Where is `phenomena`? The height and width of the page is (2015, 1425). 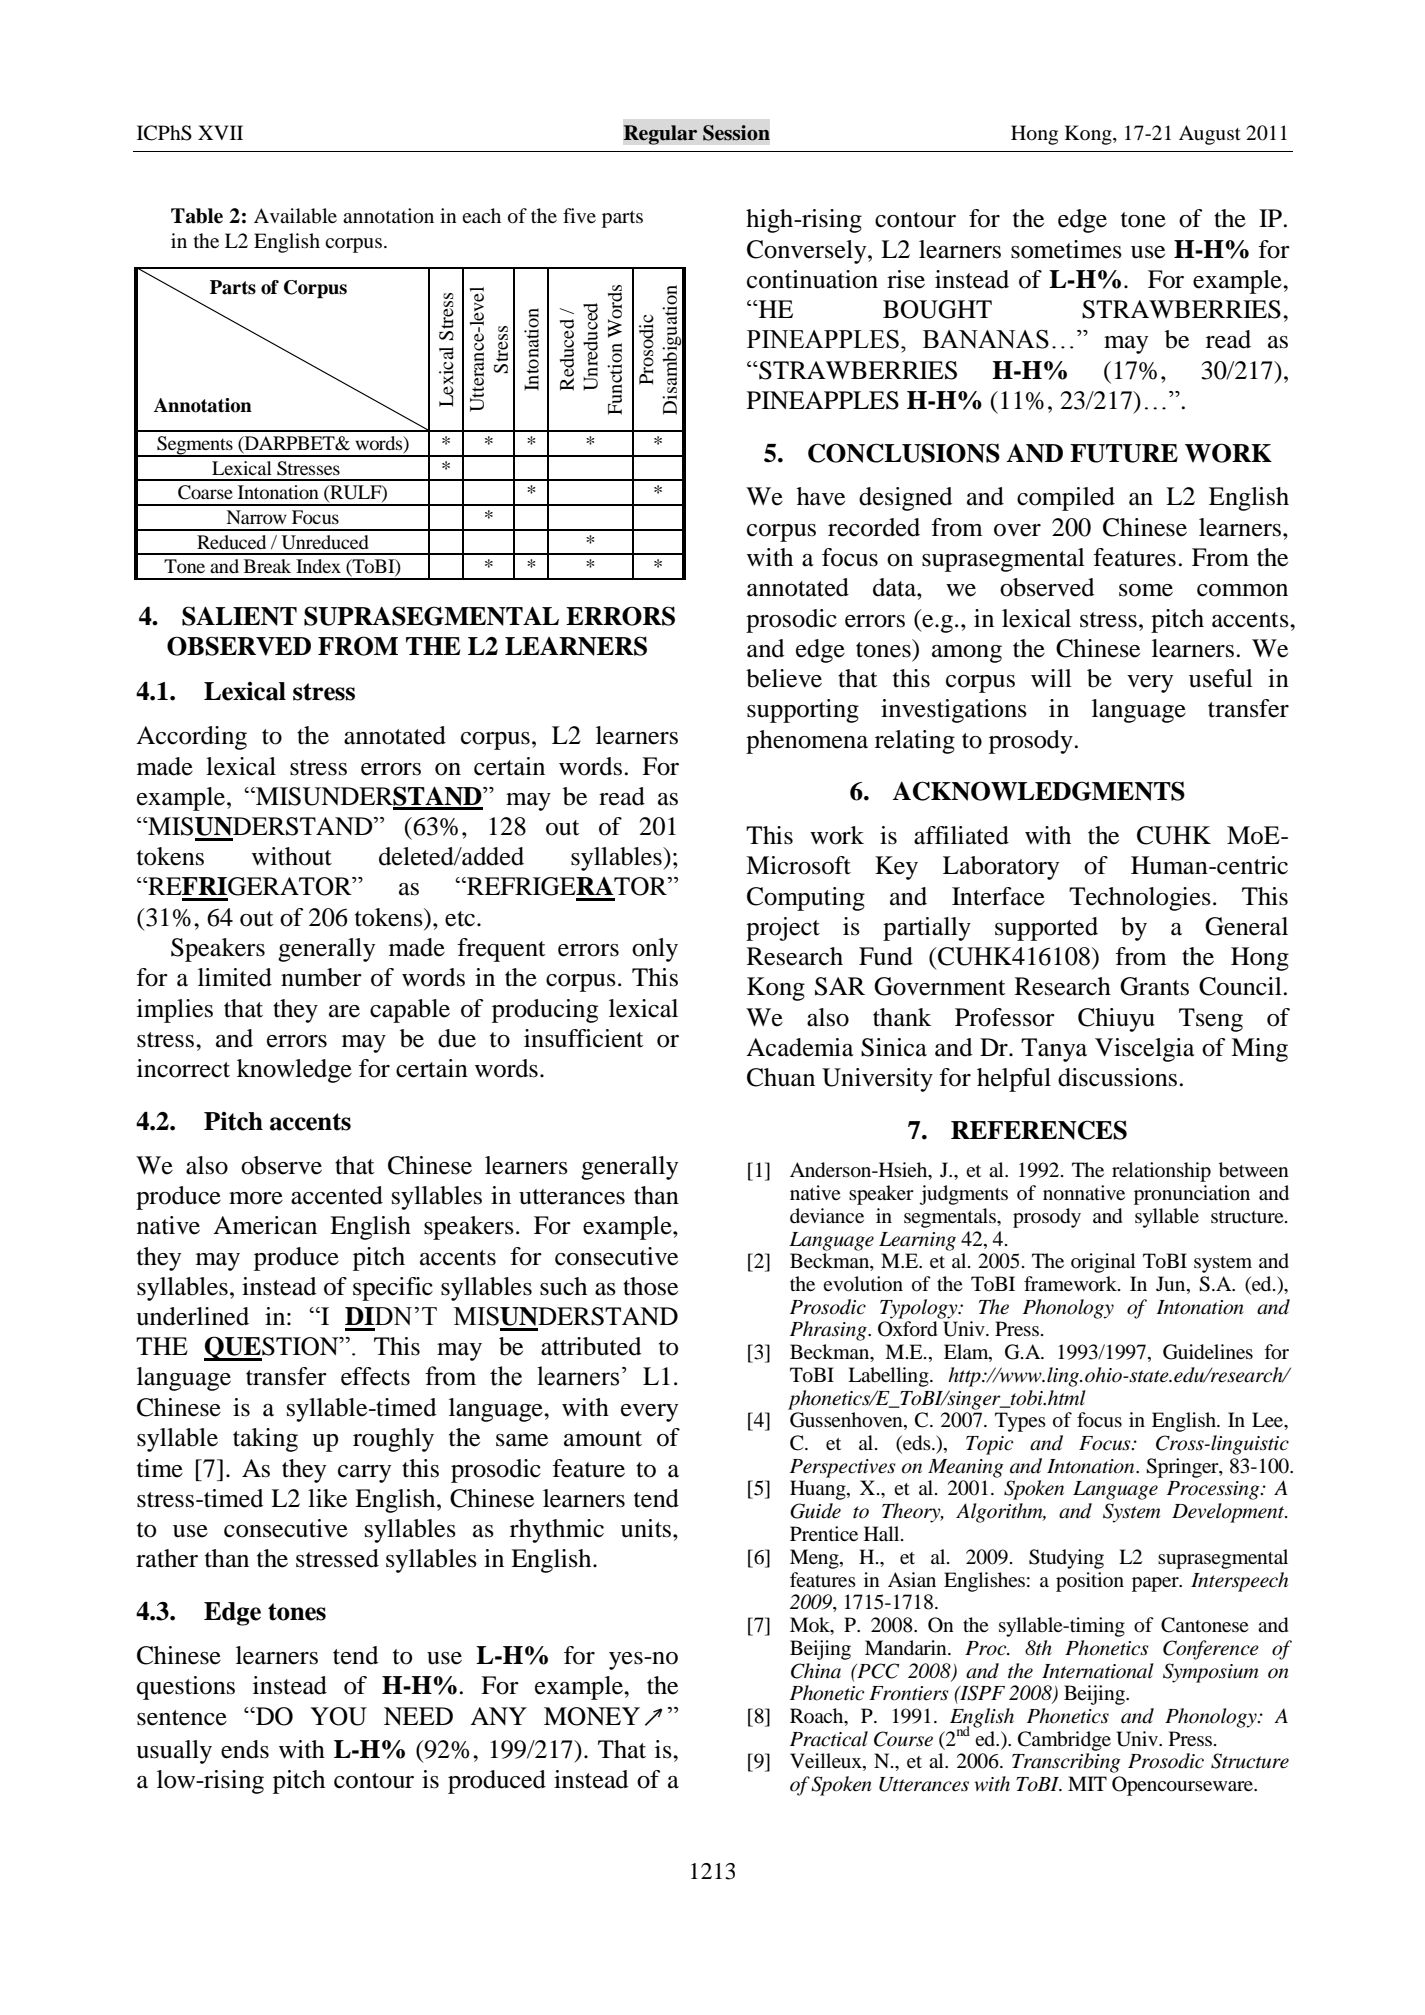 phenomena is located at coordinates (807, 742).
